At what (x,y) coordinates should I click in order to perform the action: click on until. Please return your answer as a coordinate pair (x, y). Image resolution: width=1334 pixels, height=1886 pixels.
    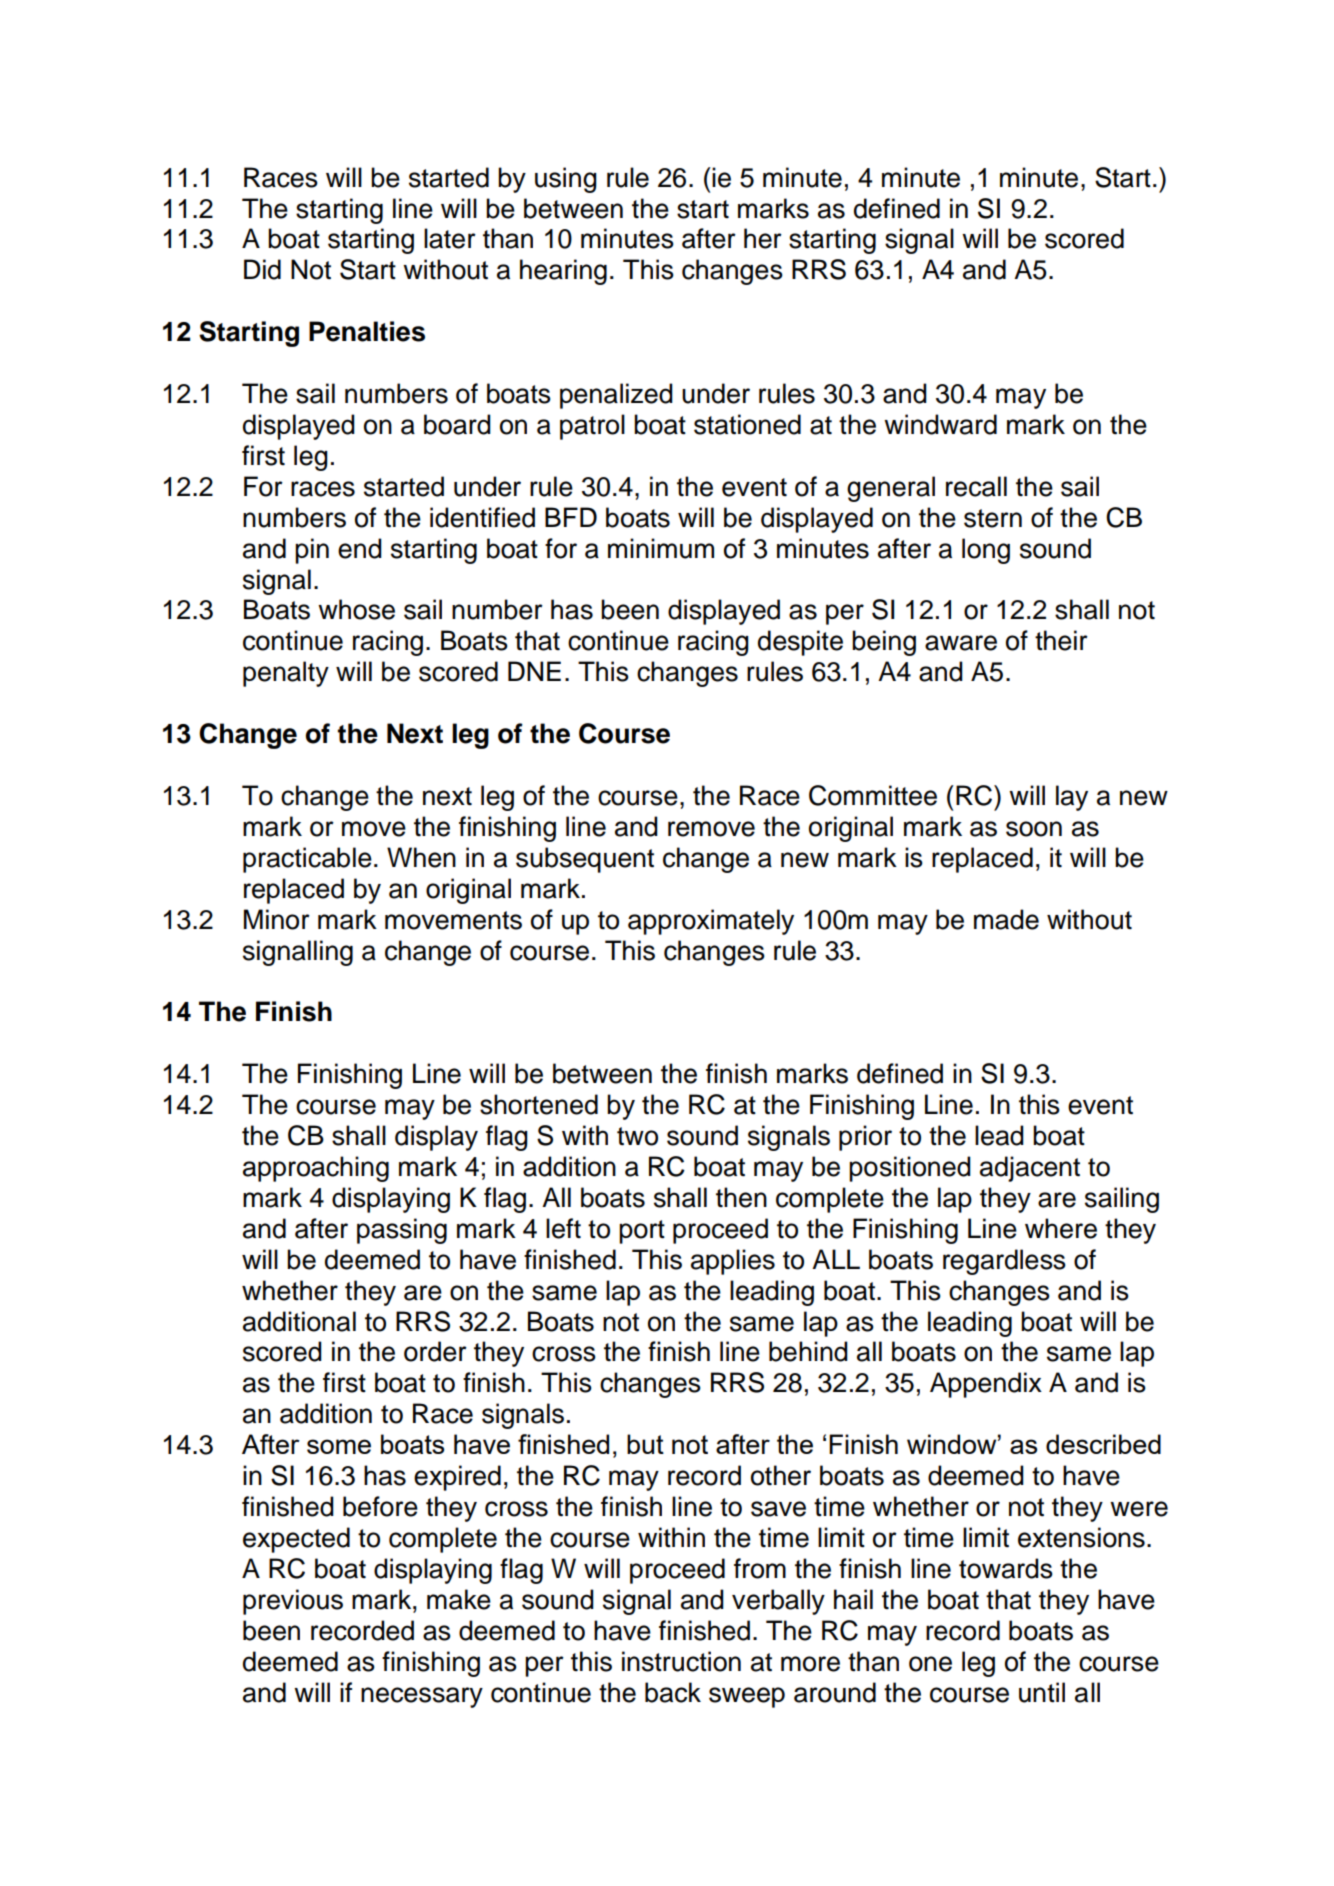
    Looking at the image, I should click on (1042, 1692).
